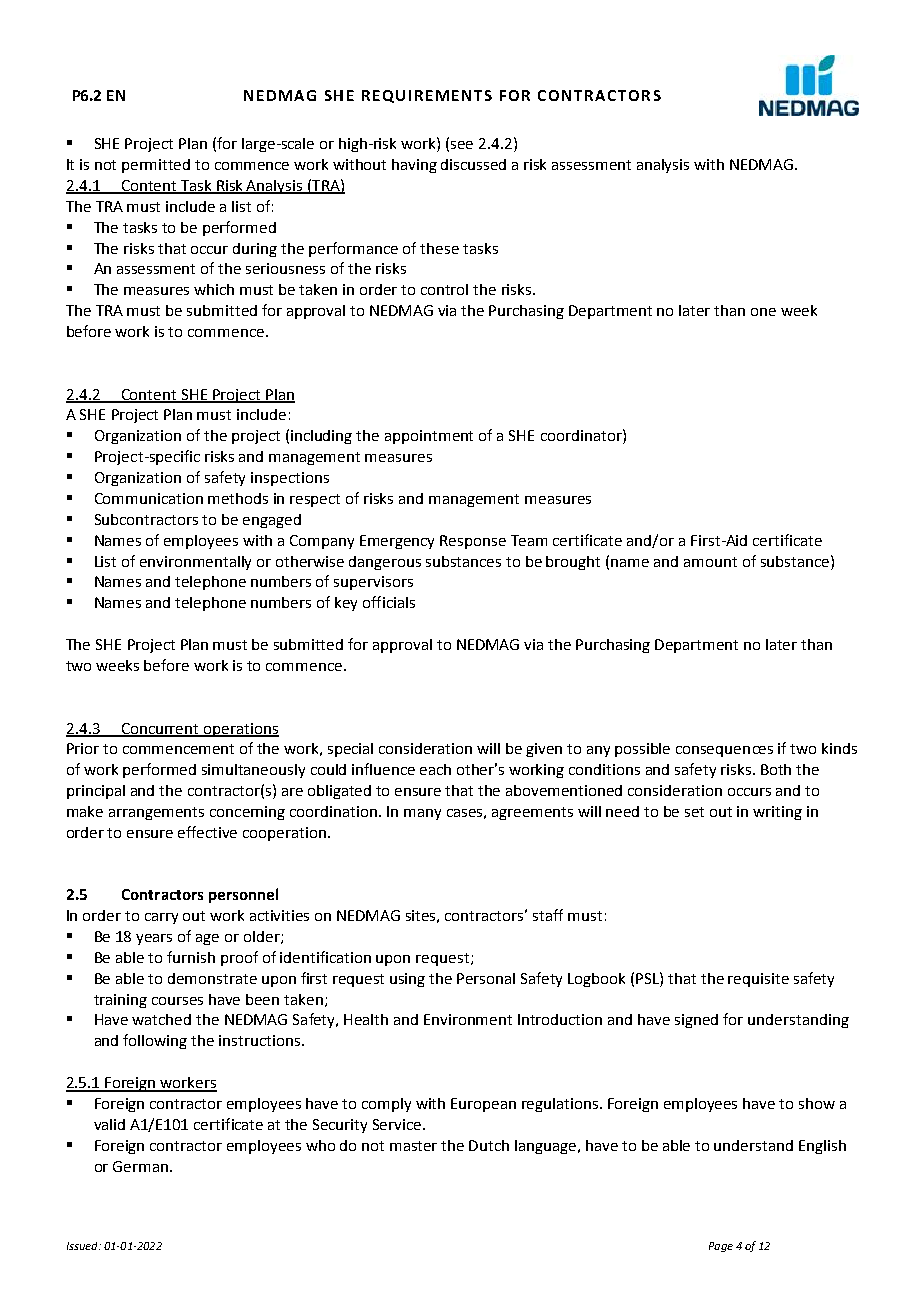 Image resolution: width=924 pixels, height=1308 pixels. What do you see at coordinates (473, 164) in the screenshot?
I see `discussed` at bounding box center [473, 164].
